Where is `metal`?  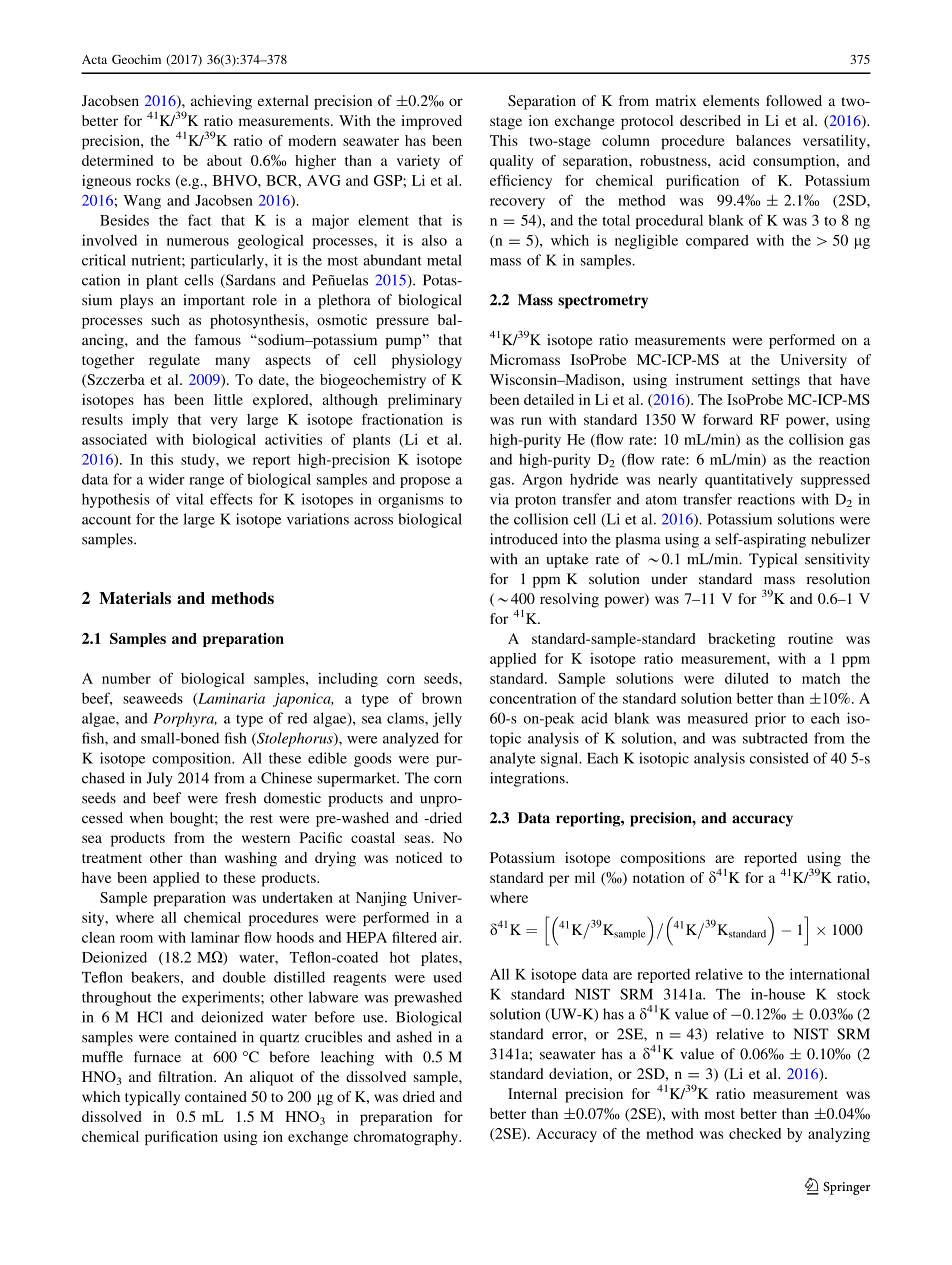
metal is located at coordinates (444, 260).
